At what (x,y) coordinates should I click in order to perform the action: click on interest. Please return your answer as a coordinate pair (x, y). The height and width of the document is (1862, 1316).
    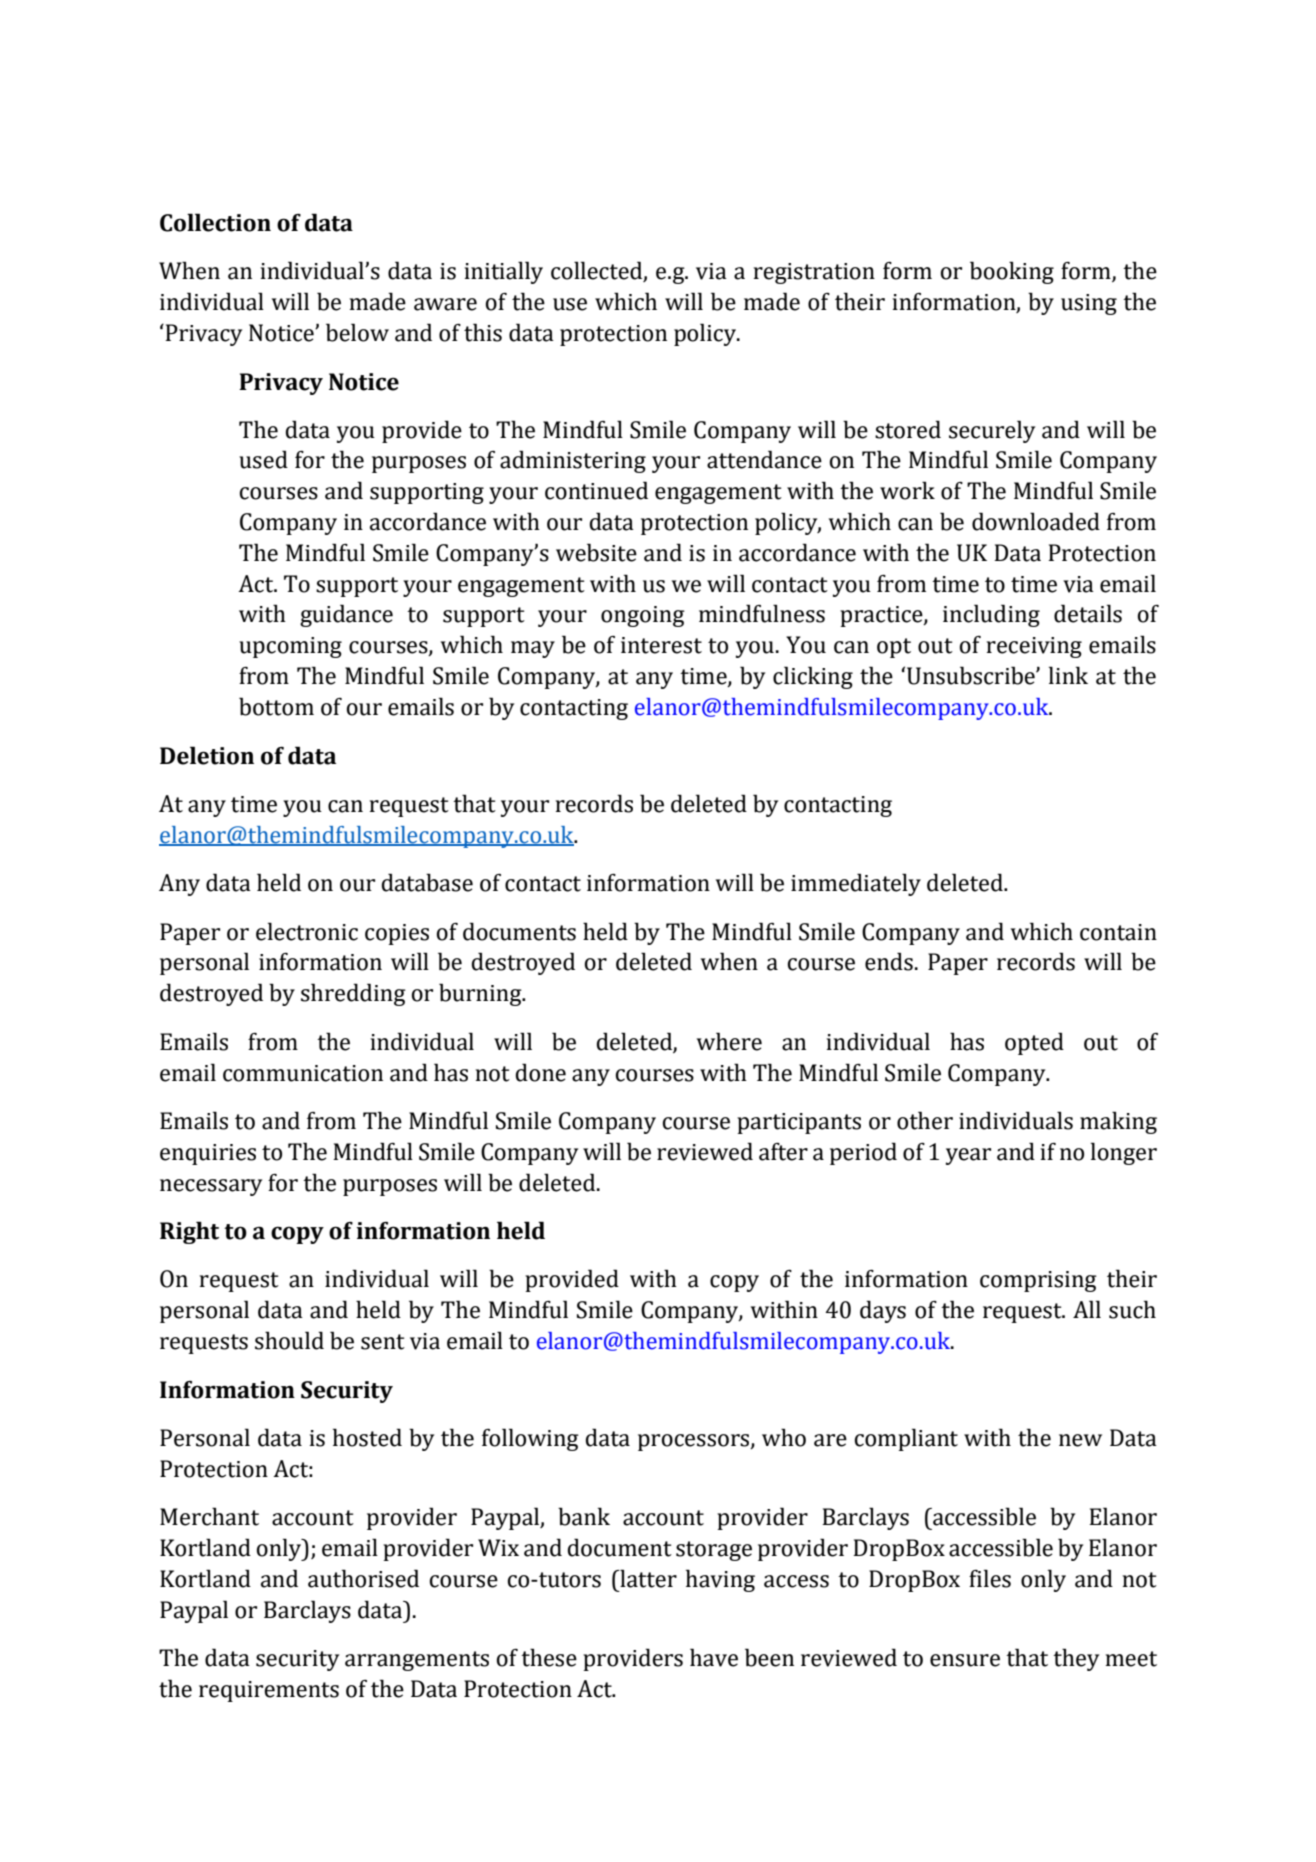
    Looking at the image, I should click on (661, 645).
